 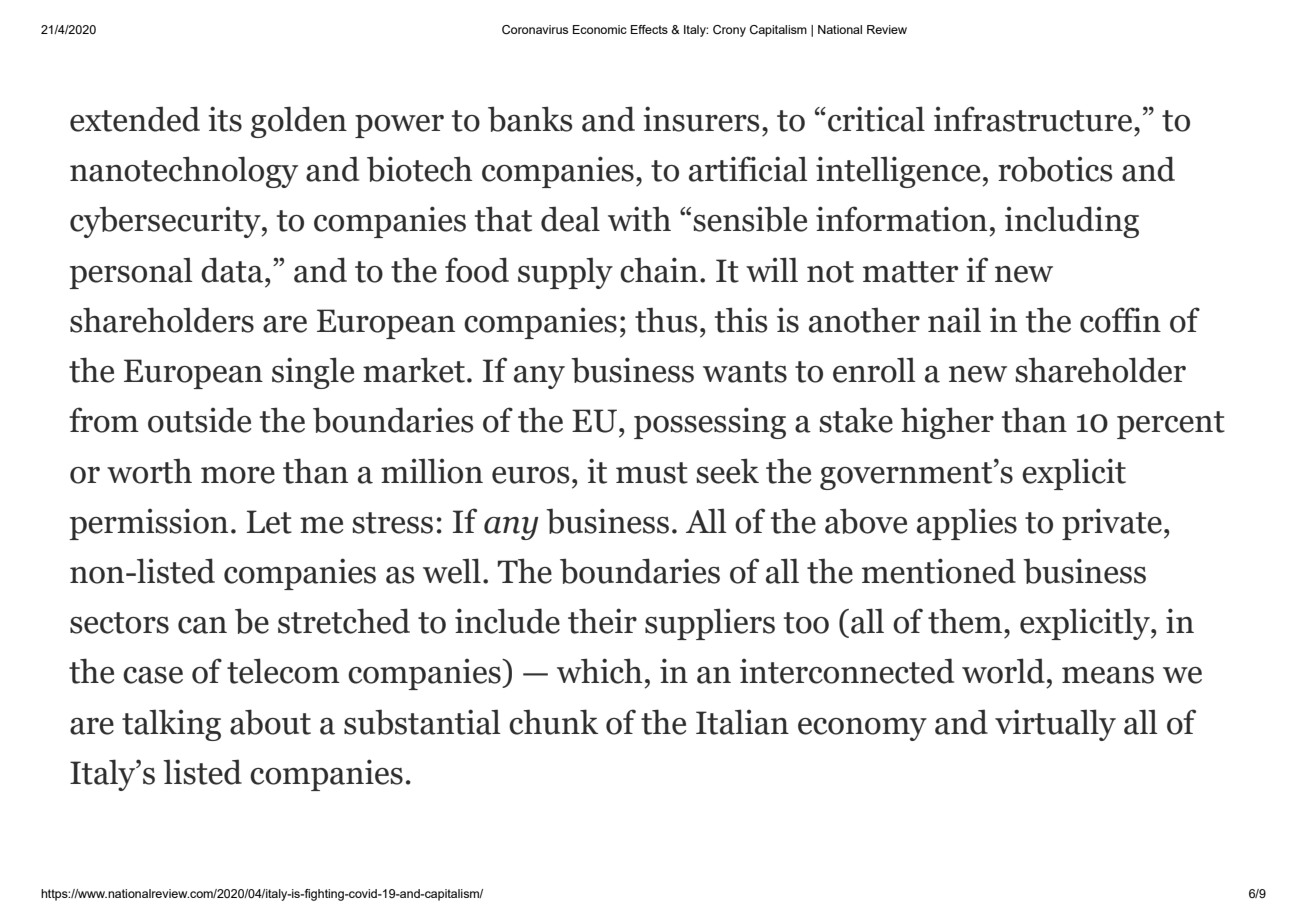 What do you see at coordinates (225, 119) in the screenshot?
I see `its` at bounding box center [225, 119].
